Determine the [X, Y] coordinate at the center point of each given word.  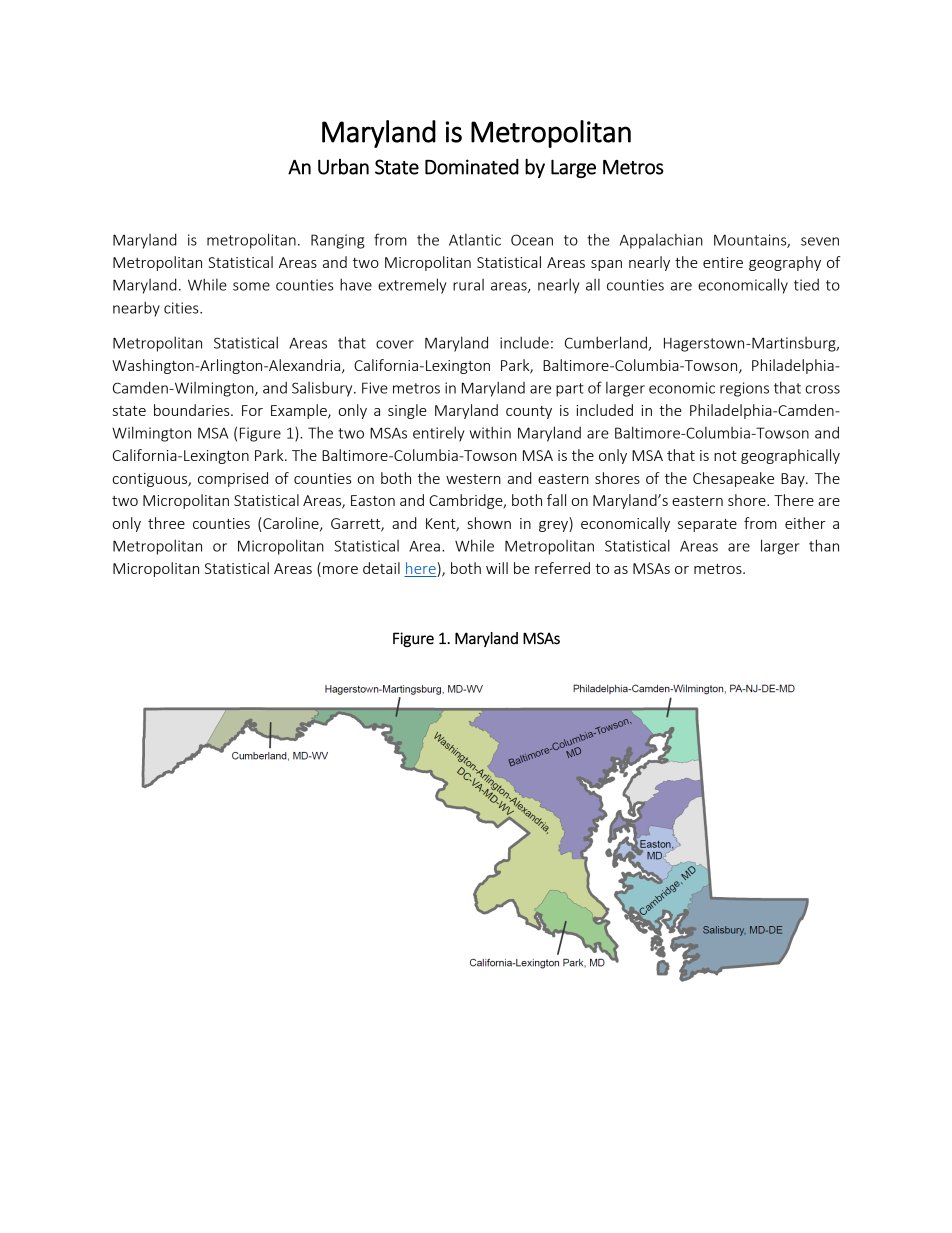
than [824, 545]
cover [395, 344]
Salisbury [323, 389]
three [166, 523]
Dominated [472, 167]
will [497, 568]
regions [744, 389]
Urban [343, 167]
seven [820, 241]
